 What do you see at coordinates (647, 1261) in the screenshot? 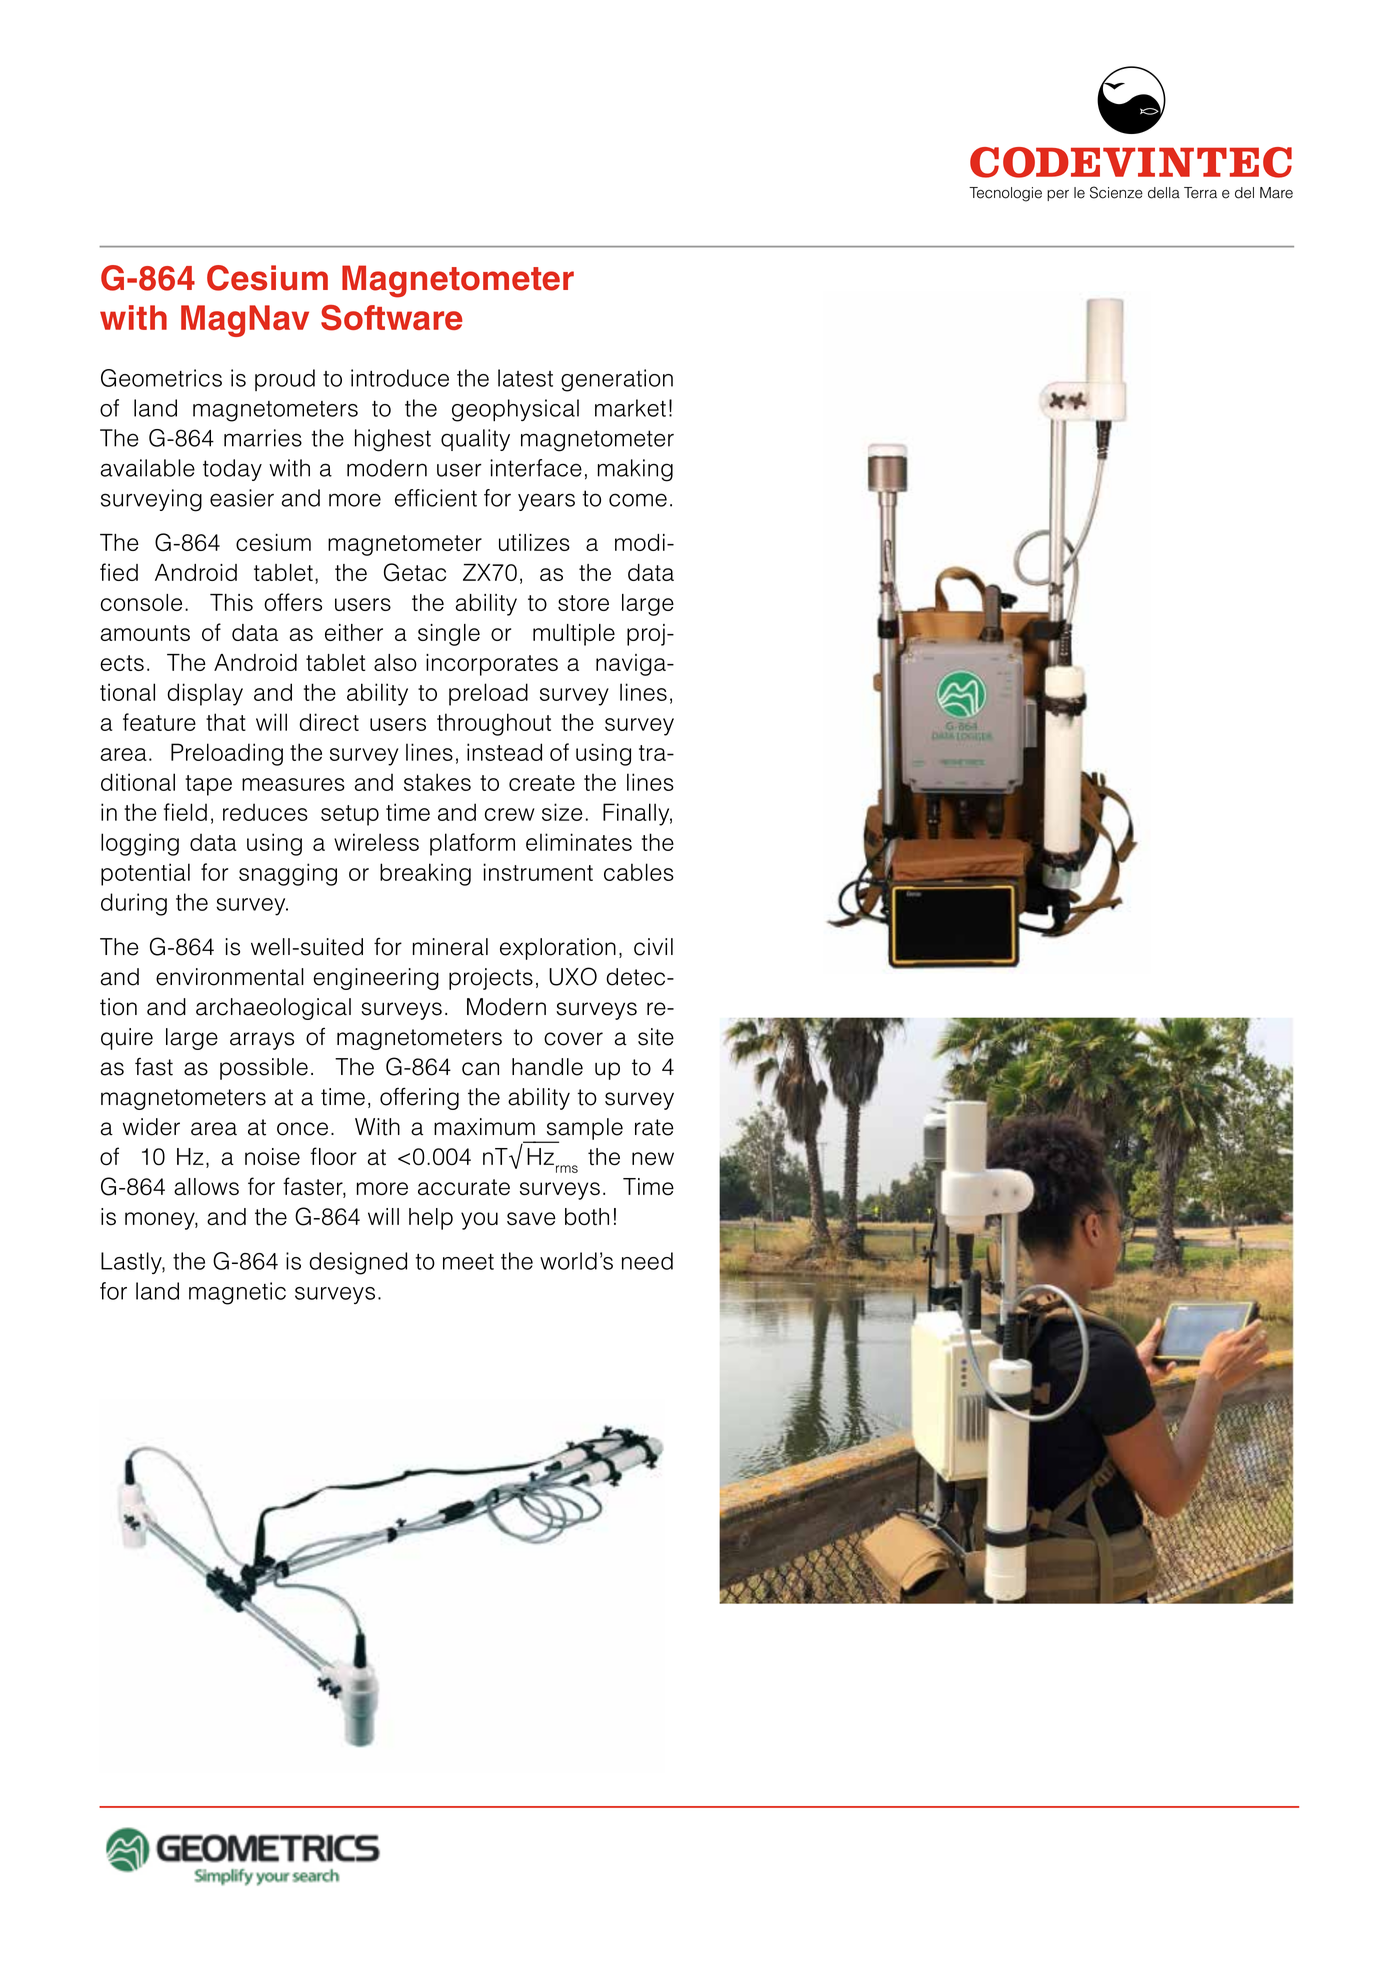
I see `need` at bounding box center [647, 1261].
